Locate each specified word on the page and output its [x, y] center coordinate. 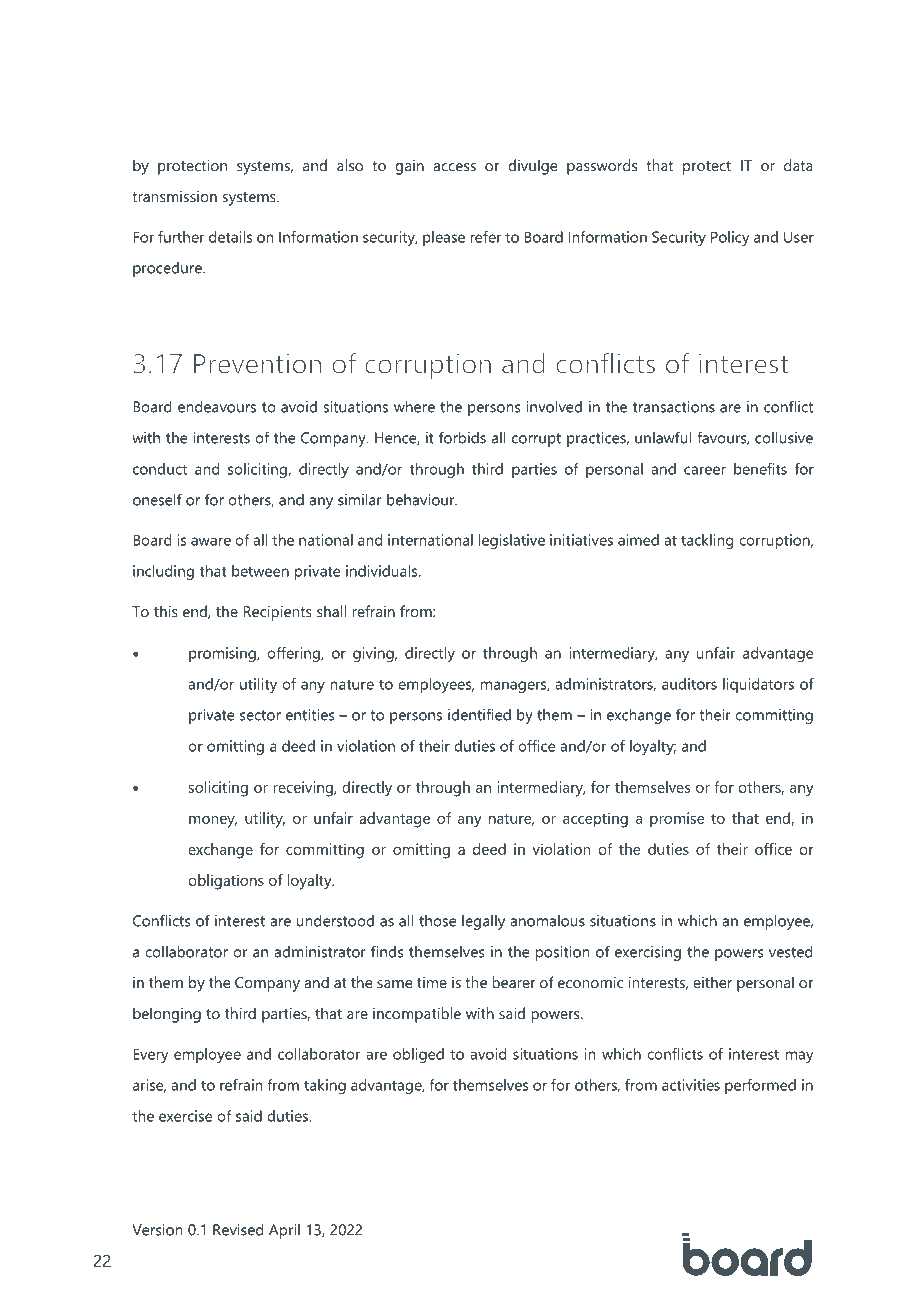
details [230, 237]
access [454, 167]
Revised [238, 1229]
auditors [689, 684]
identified [479, 714]
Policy [730, 238]
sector [260, 715]
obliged [418, 1055]
